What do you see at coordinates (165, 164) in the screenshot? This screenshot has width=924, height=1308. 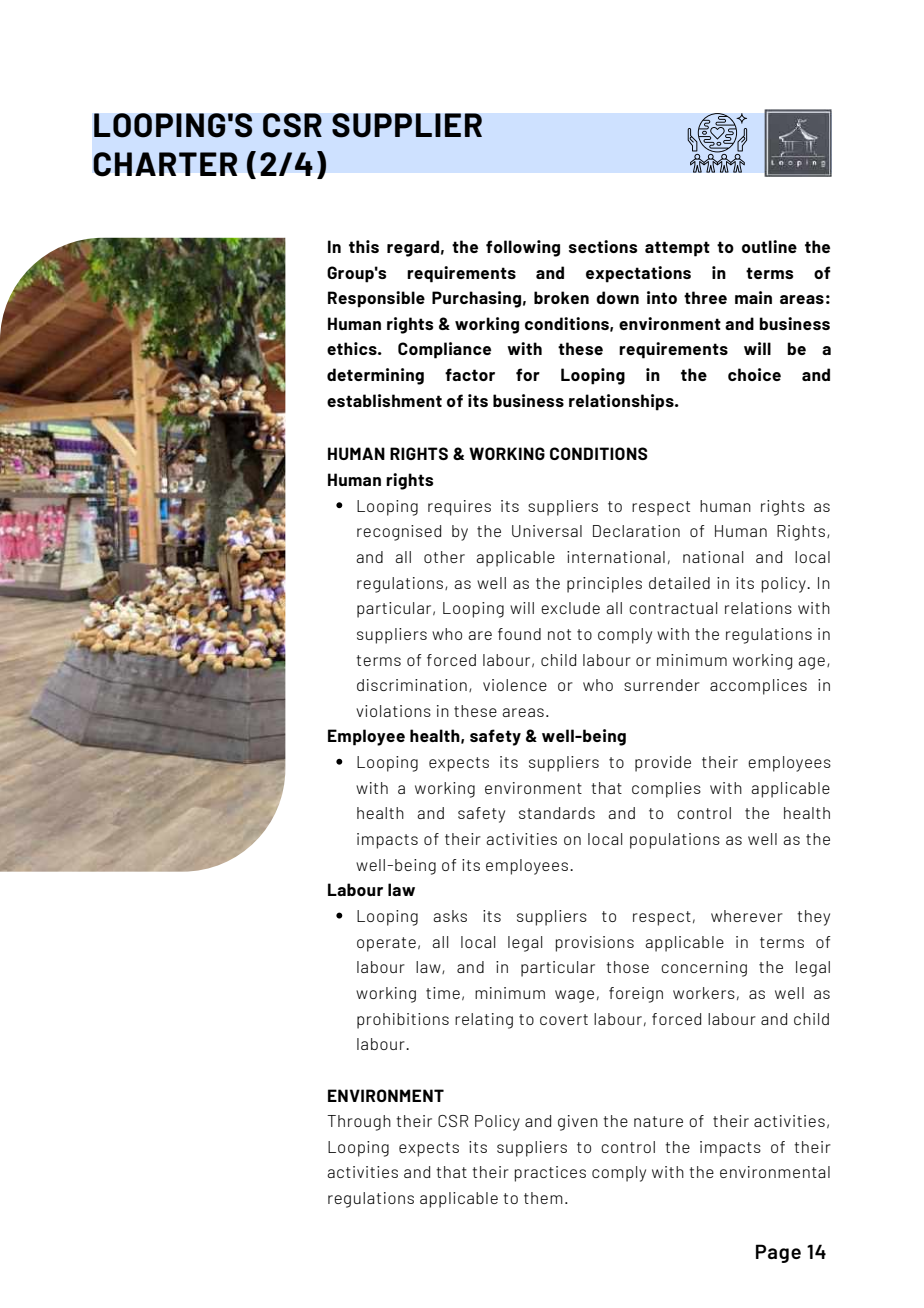 I see `CHARTER` at bounding box center [165, 164].
